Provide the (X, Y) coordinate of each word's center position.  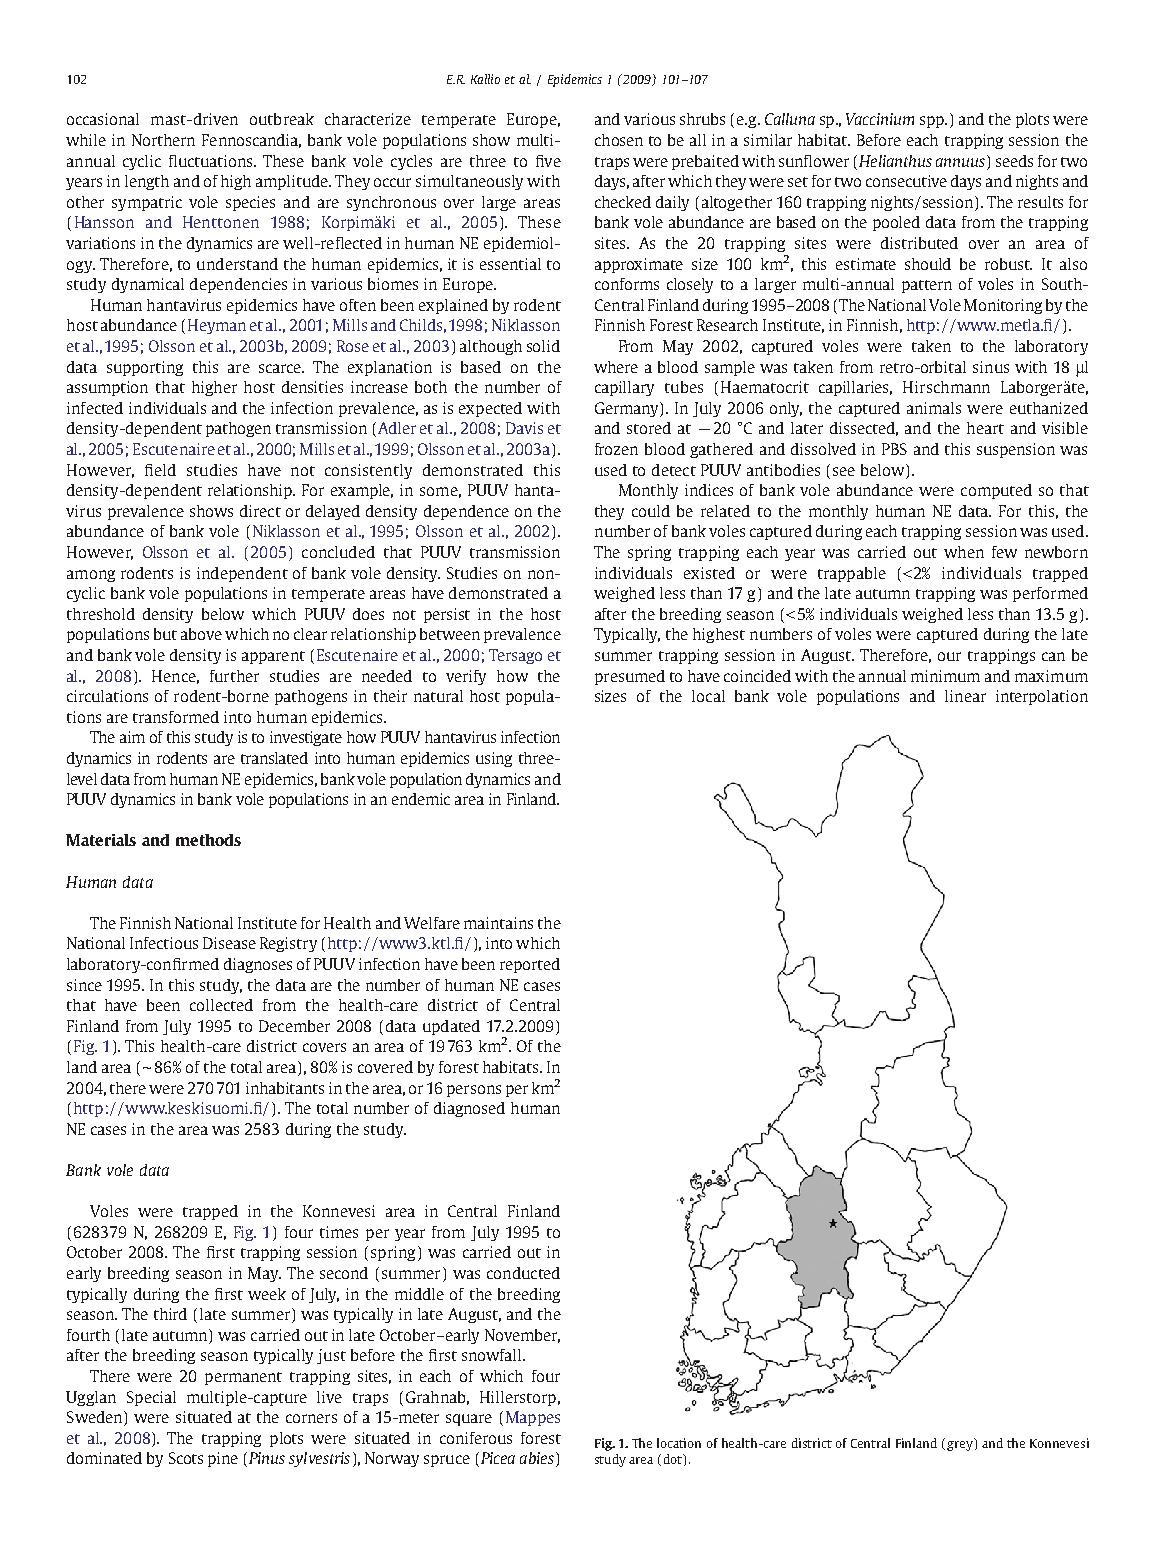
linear (965, 696)
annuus (962, 161)
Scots (186, 1458)
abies (537, 1458)
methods (208, 840)
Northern (163, 140)
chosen (619, 140)
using (494, 759)
